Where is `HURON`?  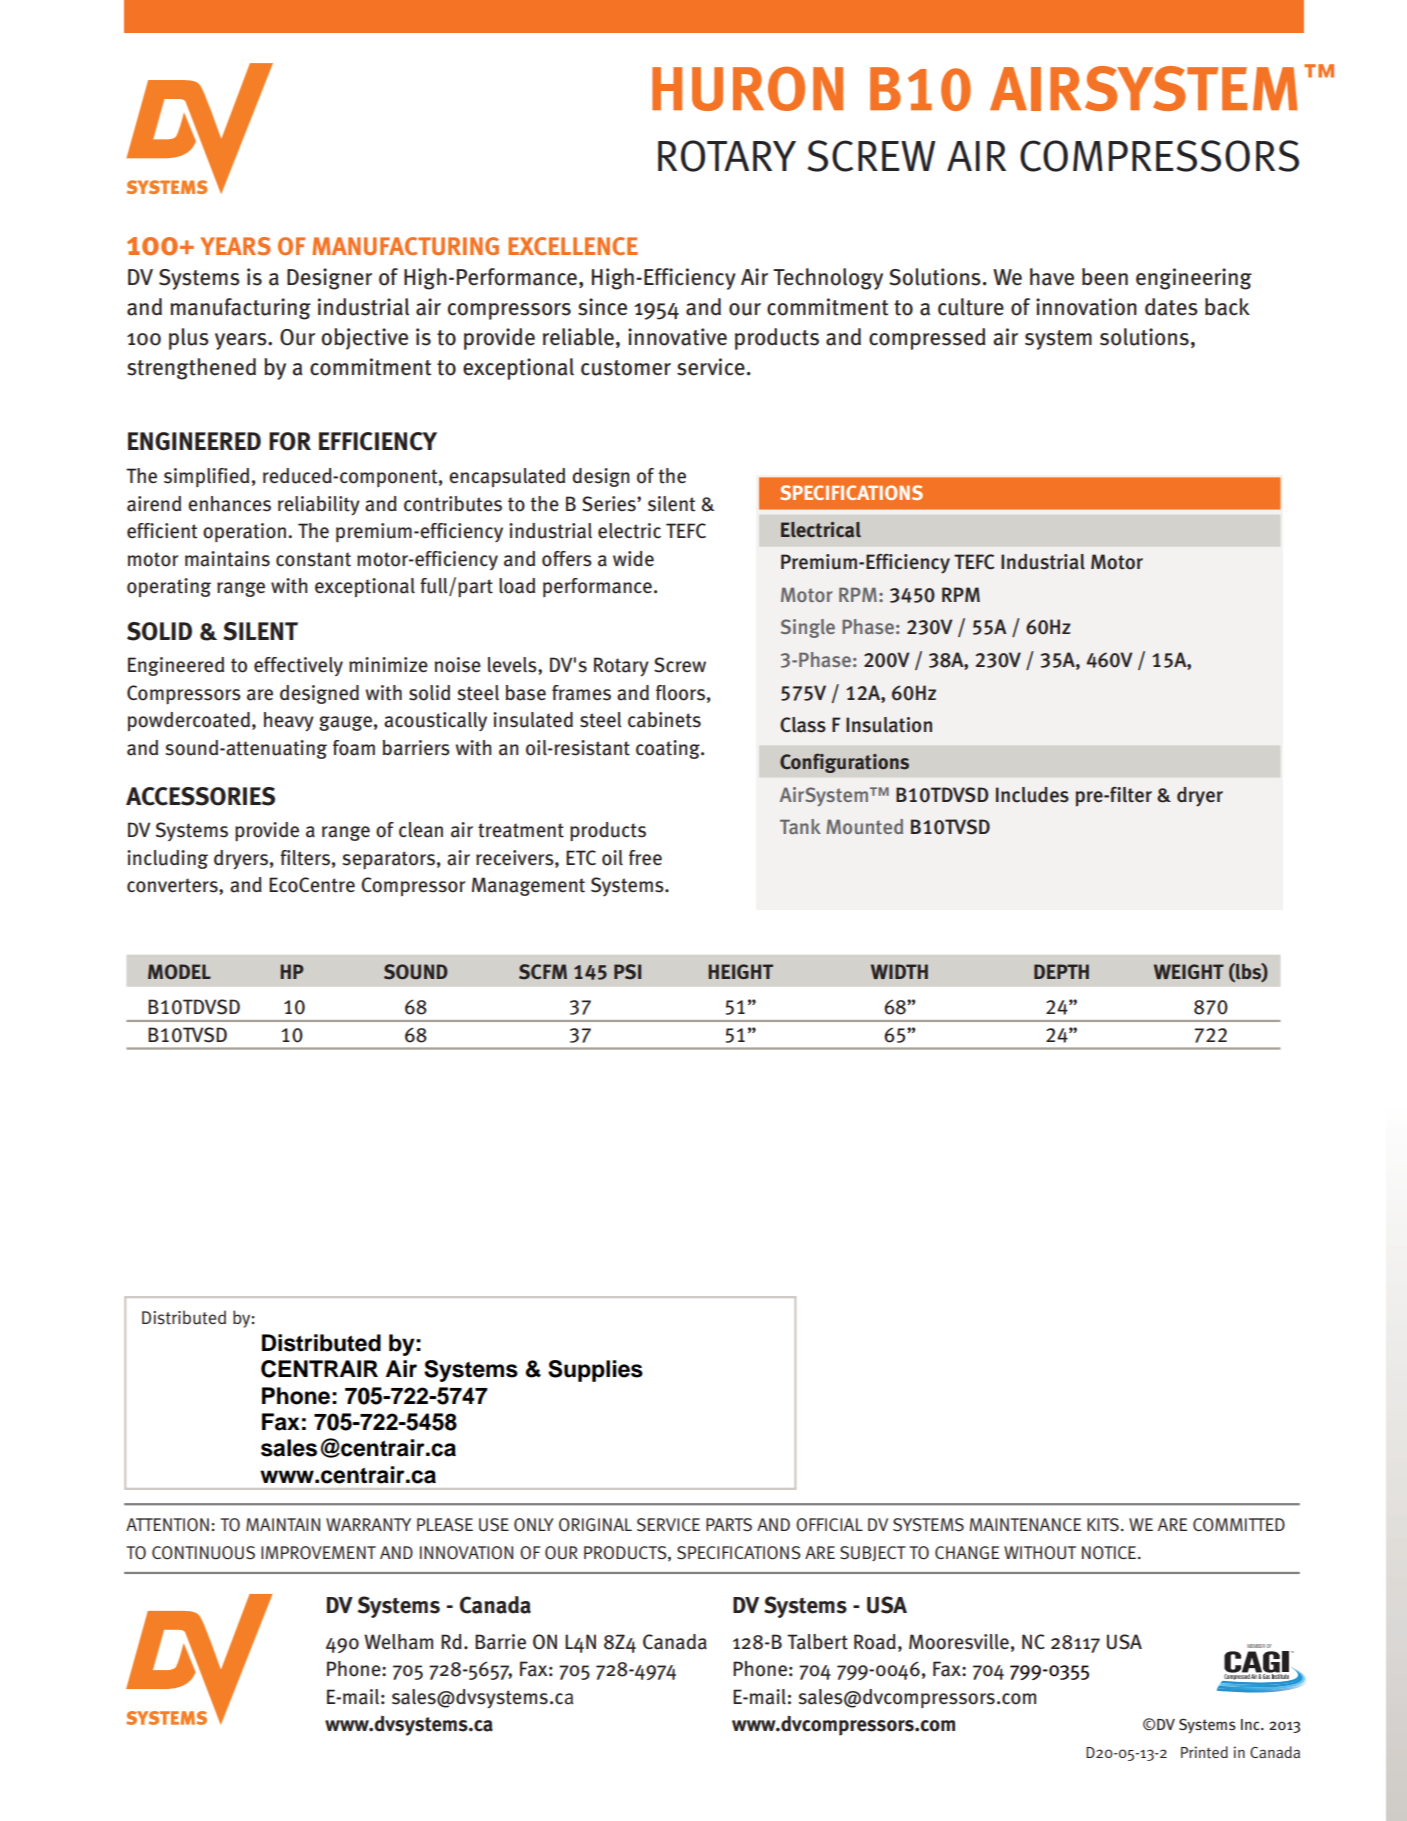
HURON is located at coordinates (747, 89).
